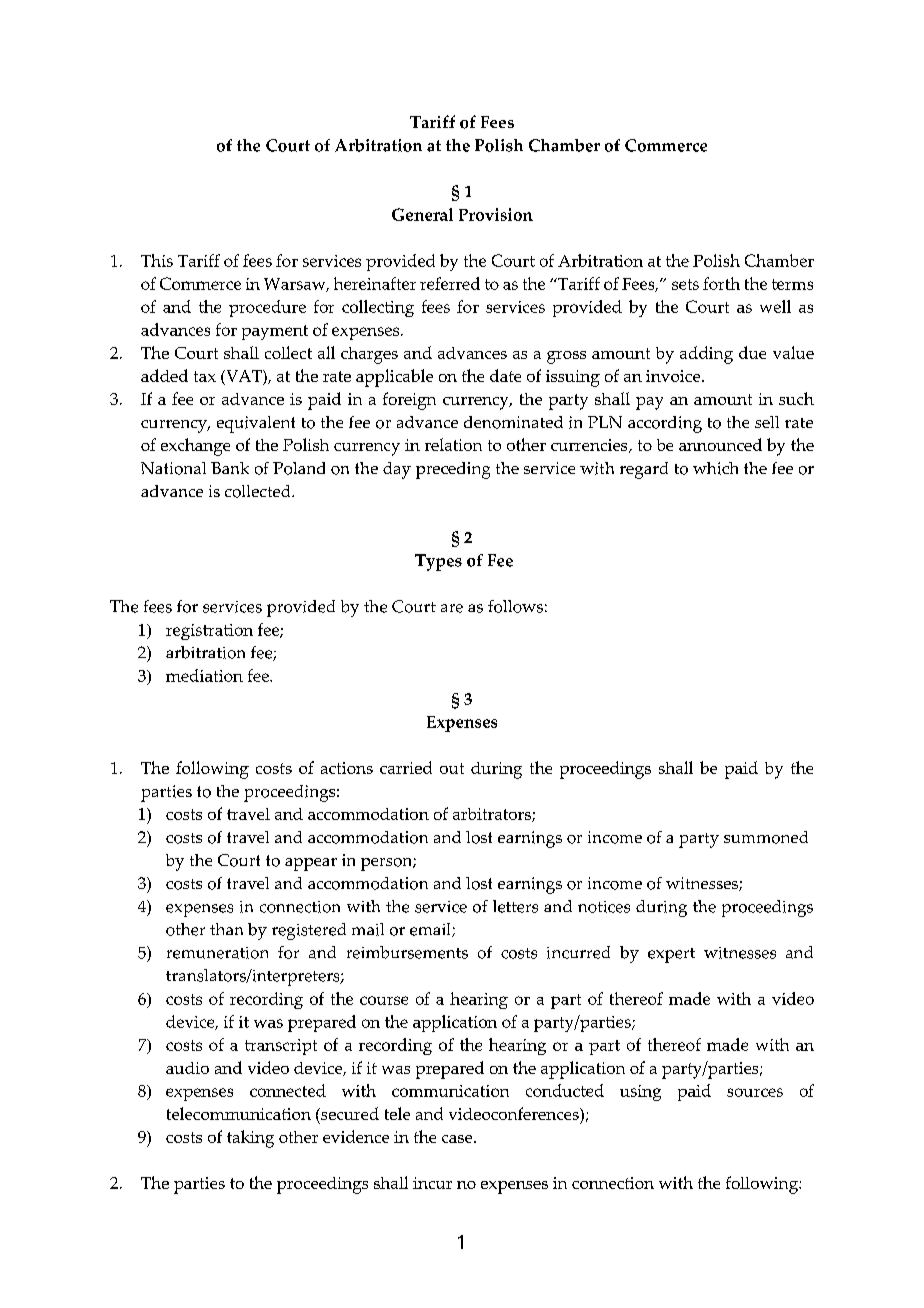  What do you see at coordinates (715, 468) in the screenshot?
I see `which` at bounding box center [715, 468].
